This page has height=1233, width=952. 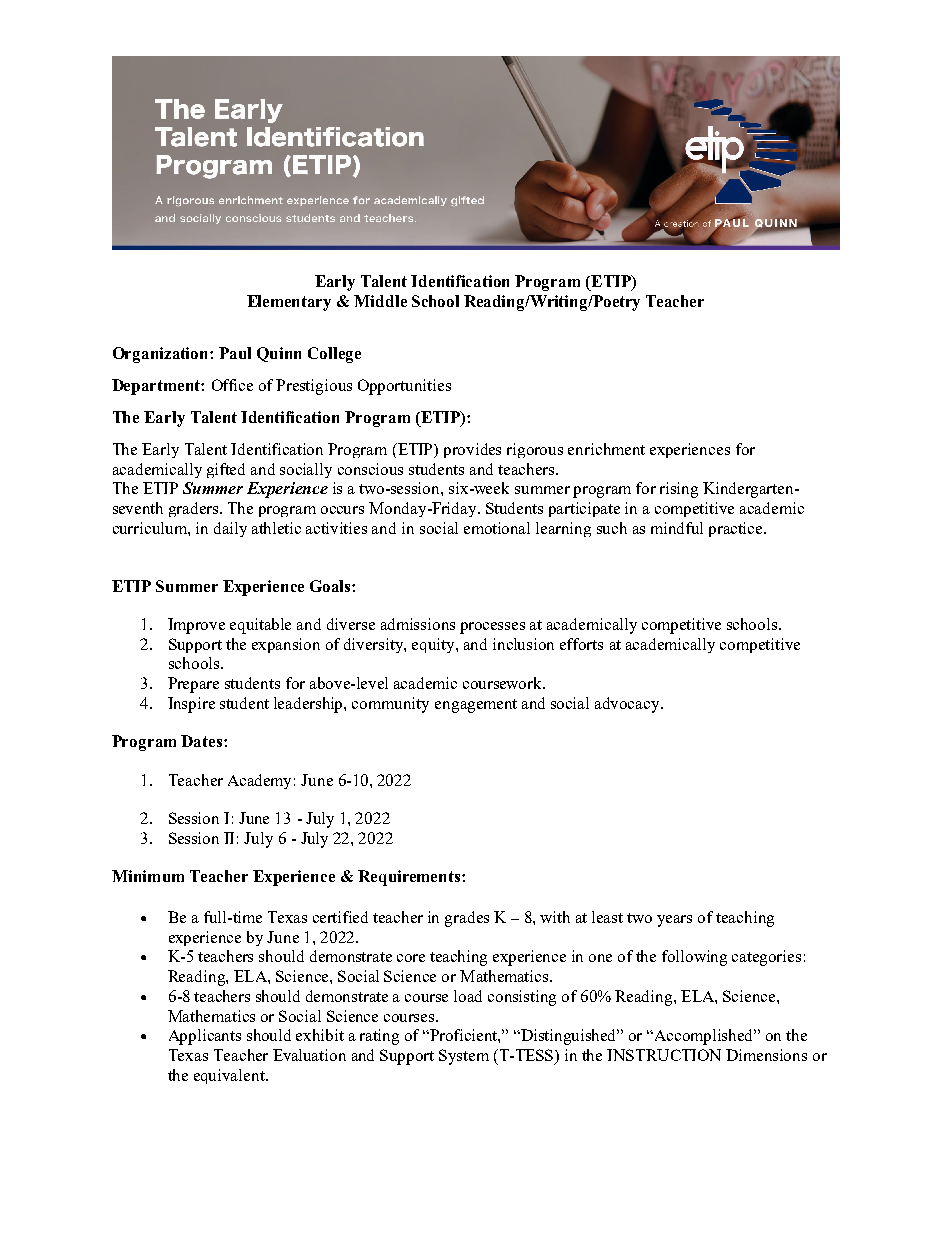 What do you see at coordinates (235, 353) in the page?
I see `Paul` at bounding box center [235, 353].
